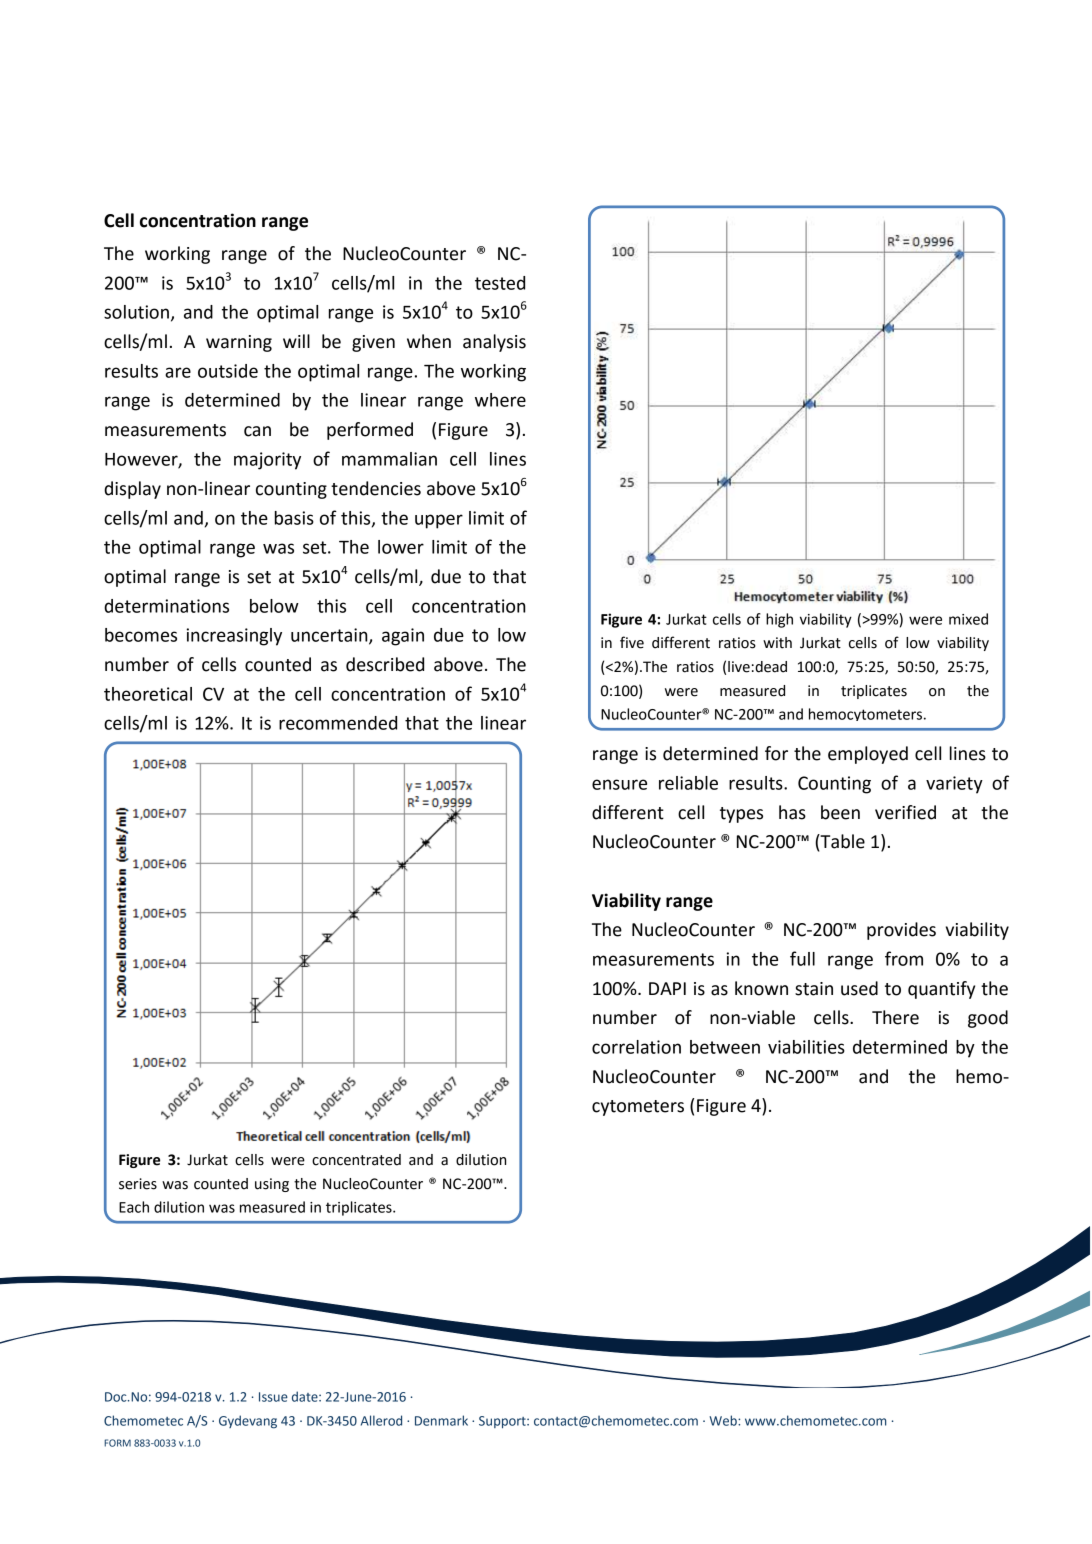  I want to click on recommended, so click(338, 723).
